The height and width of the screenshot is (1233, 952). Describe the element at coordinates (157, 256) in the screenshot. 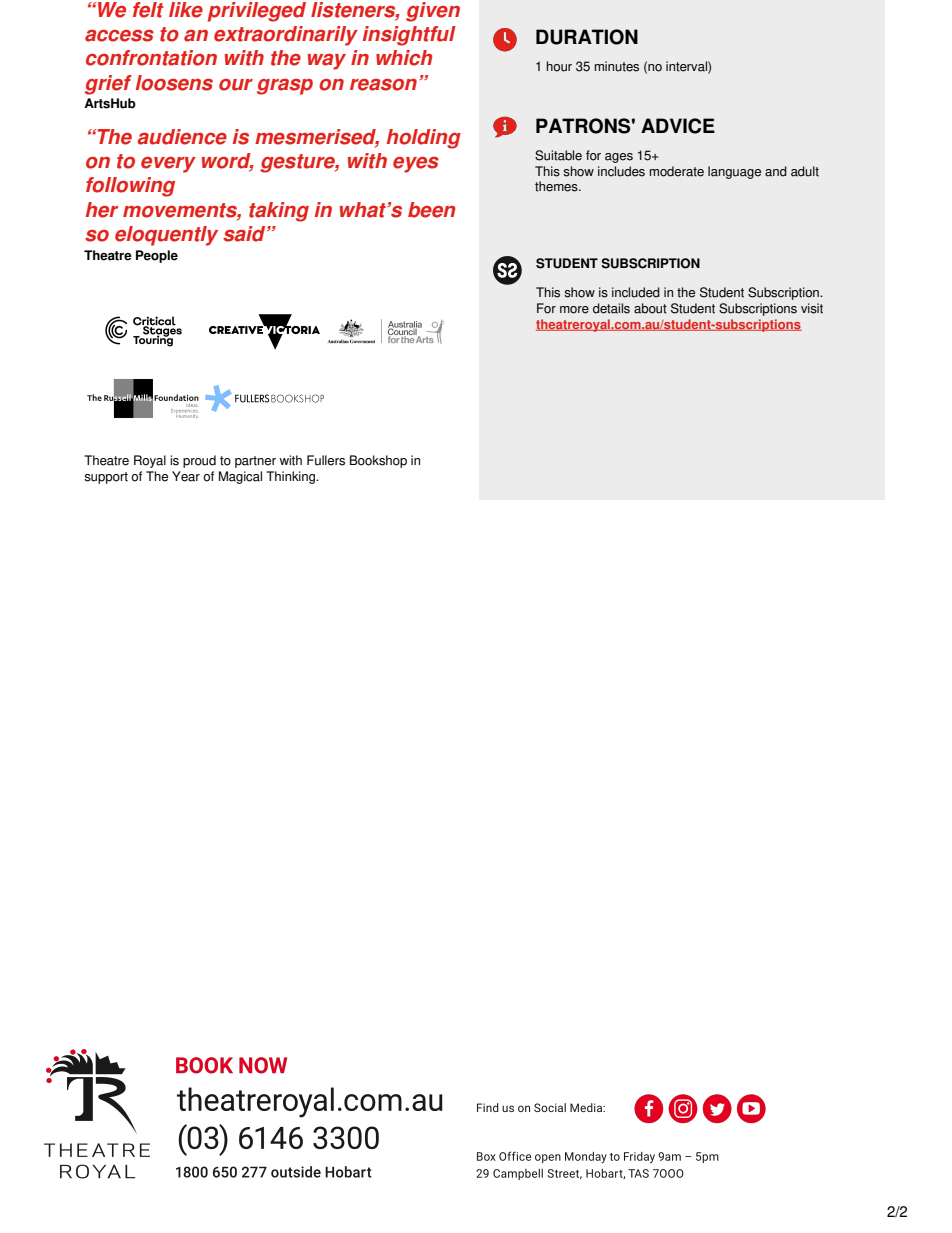

I see `People` at that location.
